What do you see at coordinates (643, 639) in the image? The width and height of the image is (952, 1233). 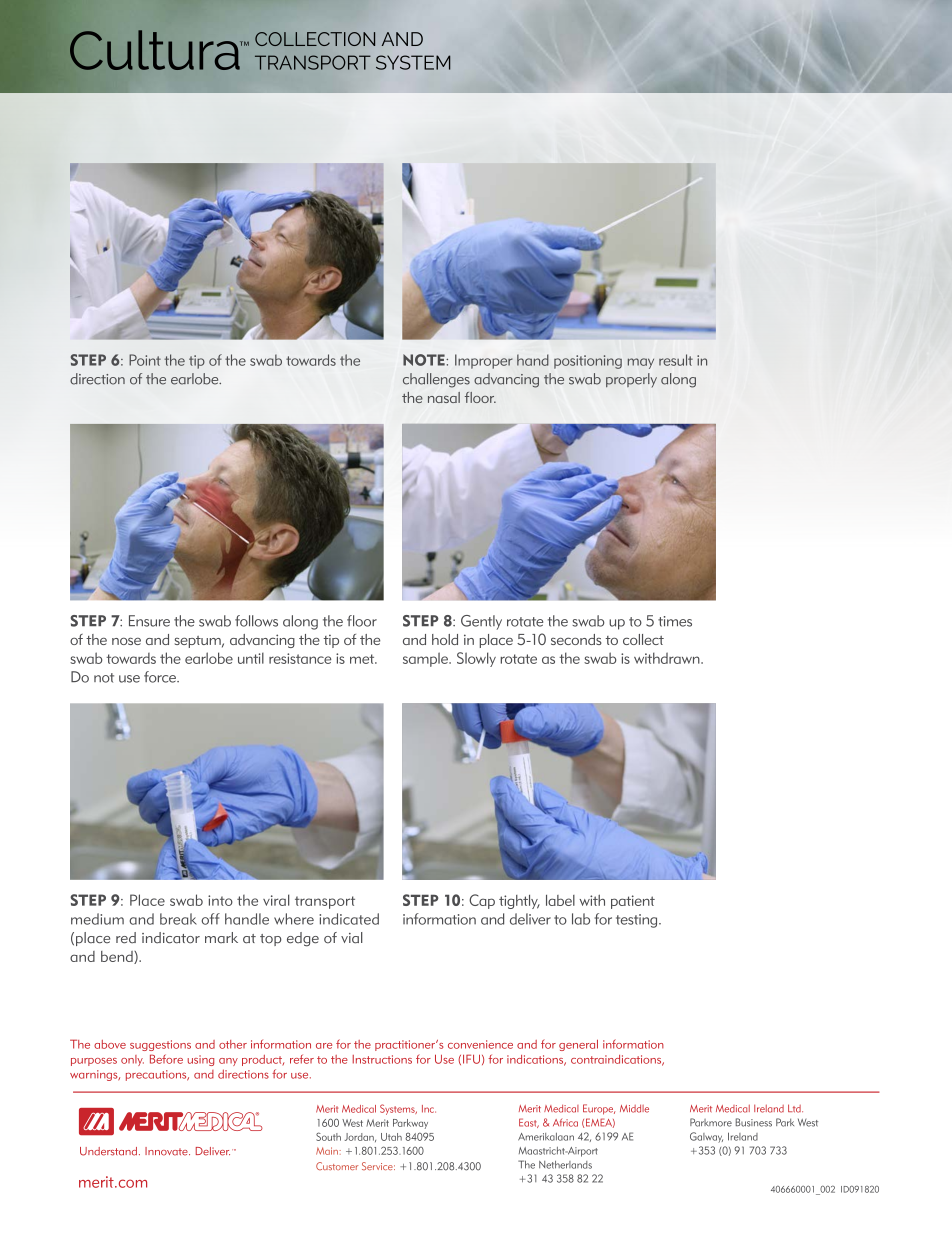 I see `collect` at bounding box center [643, 639].
